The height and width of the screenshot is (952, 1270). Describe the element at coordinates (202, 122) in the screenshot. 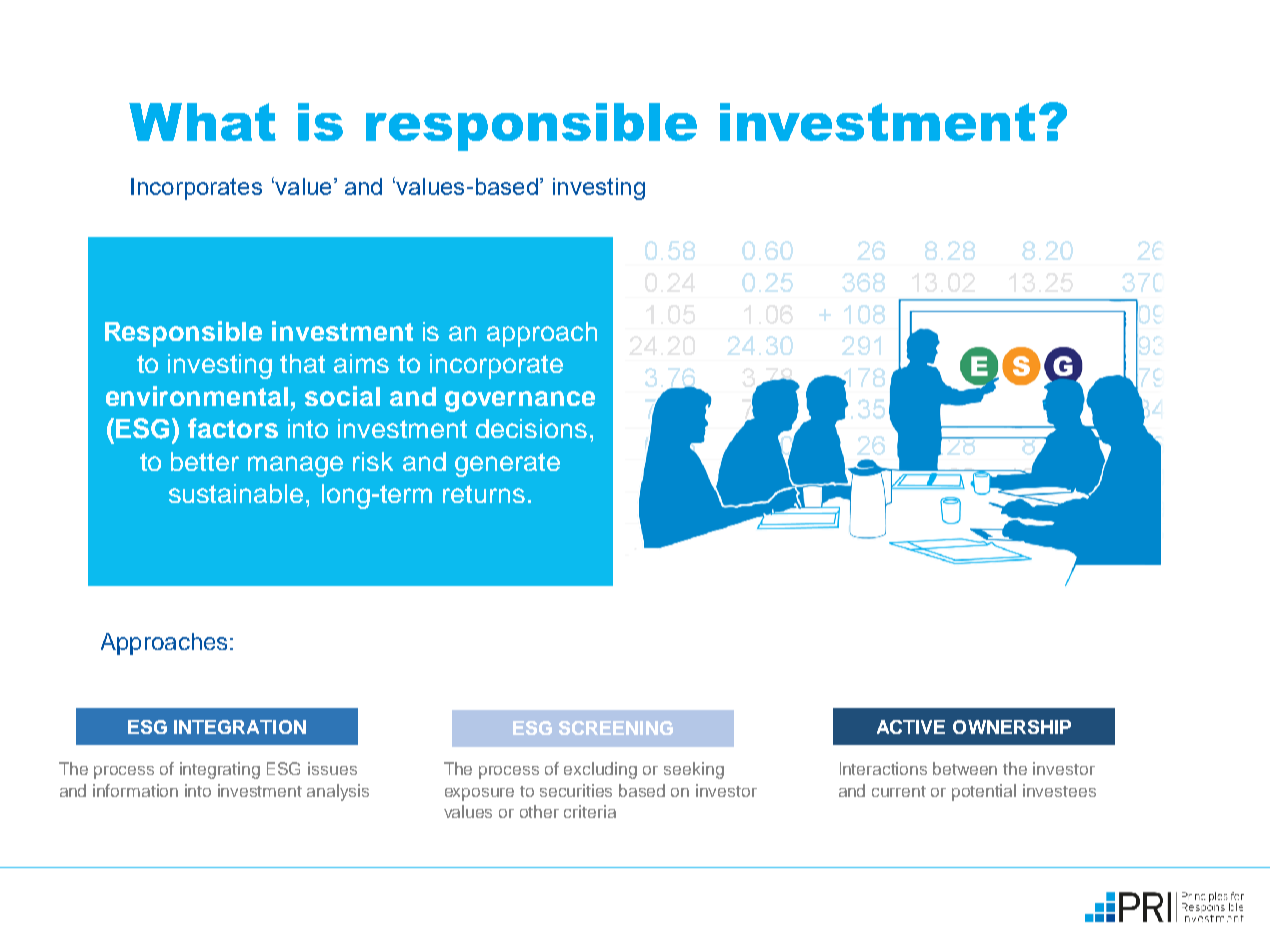

I see `What` at that location.
